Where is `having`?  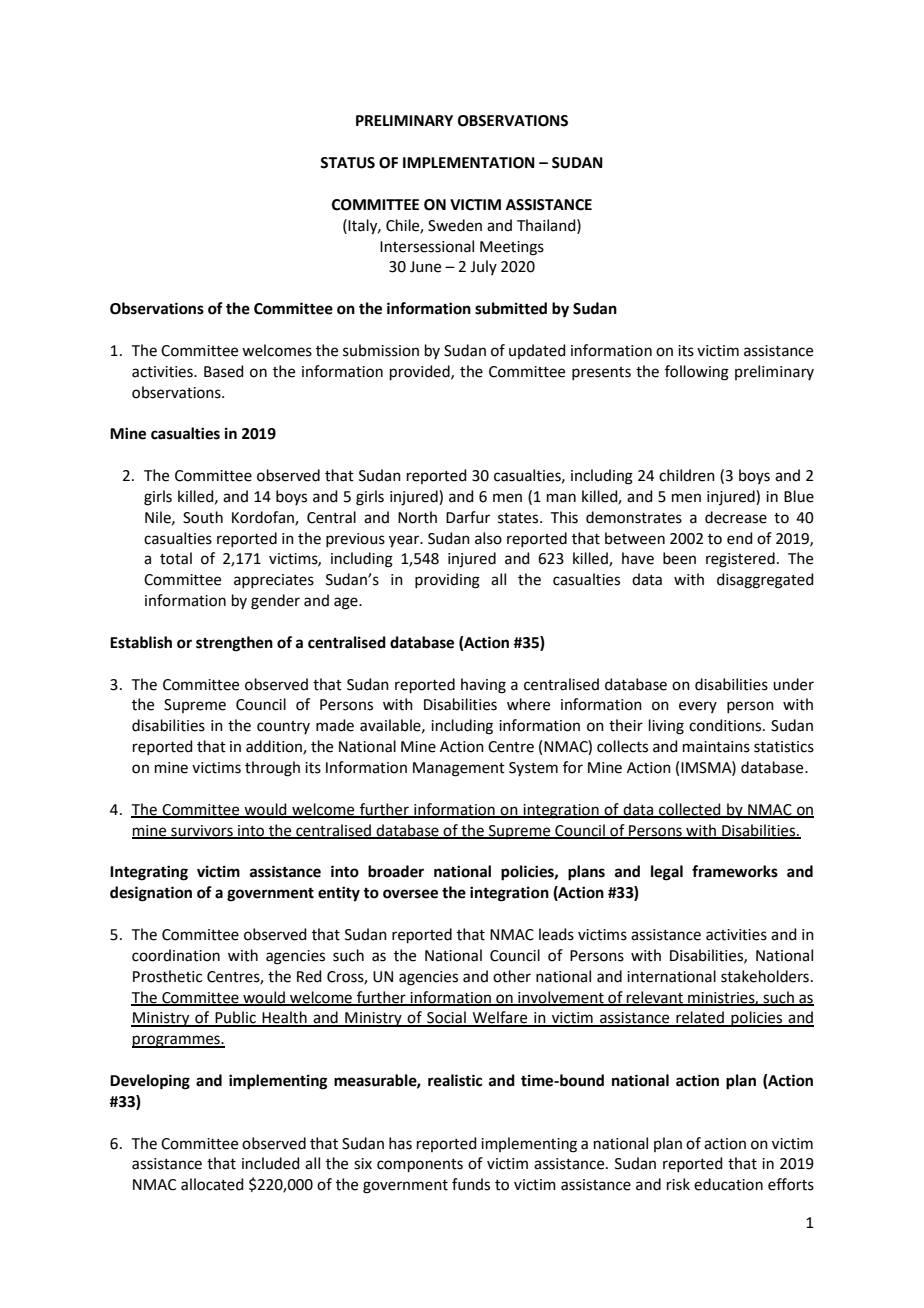
having is located at coordinates (483, 686).
